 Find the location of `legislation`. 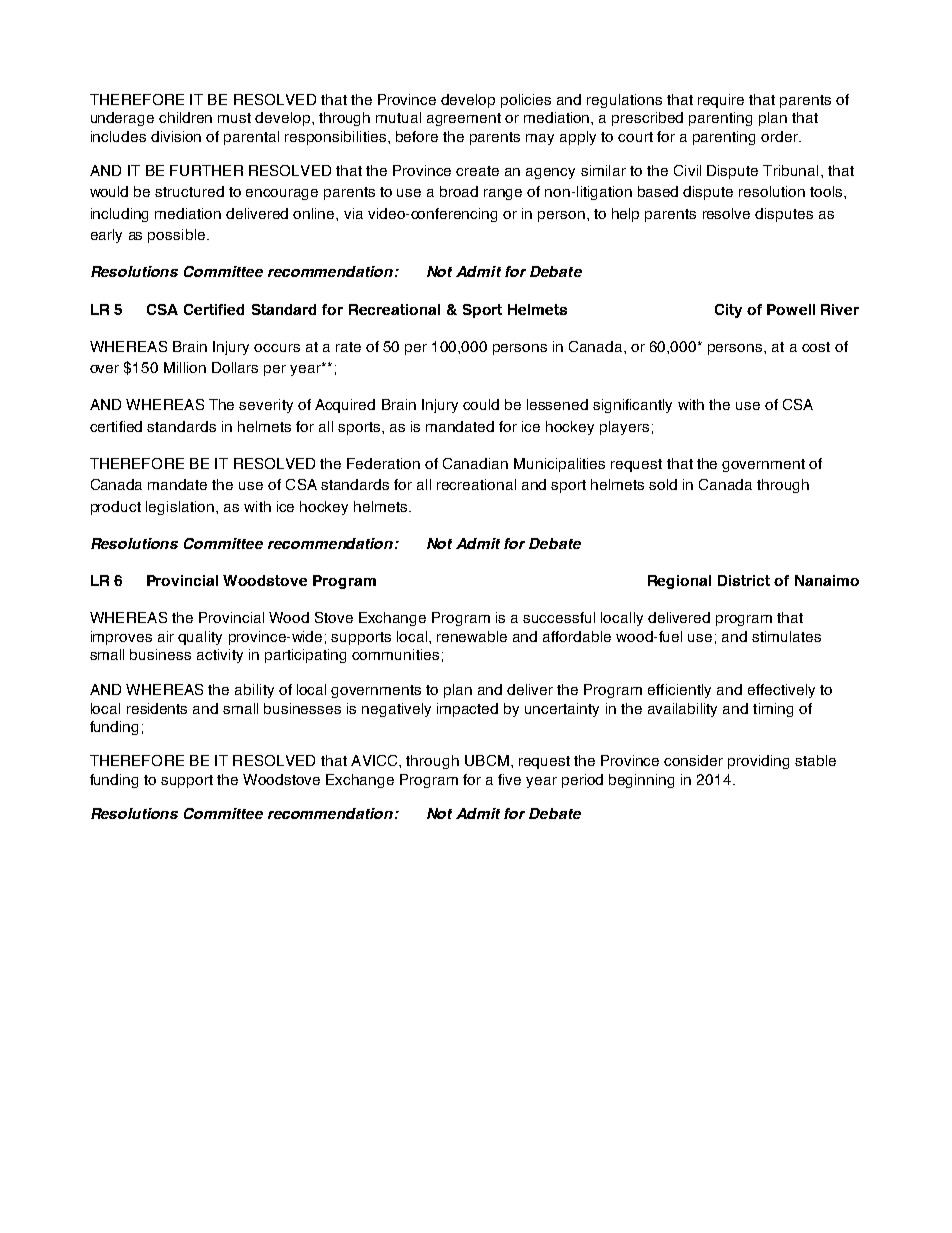

legislation is located at coordinates (180, 508).
